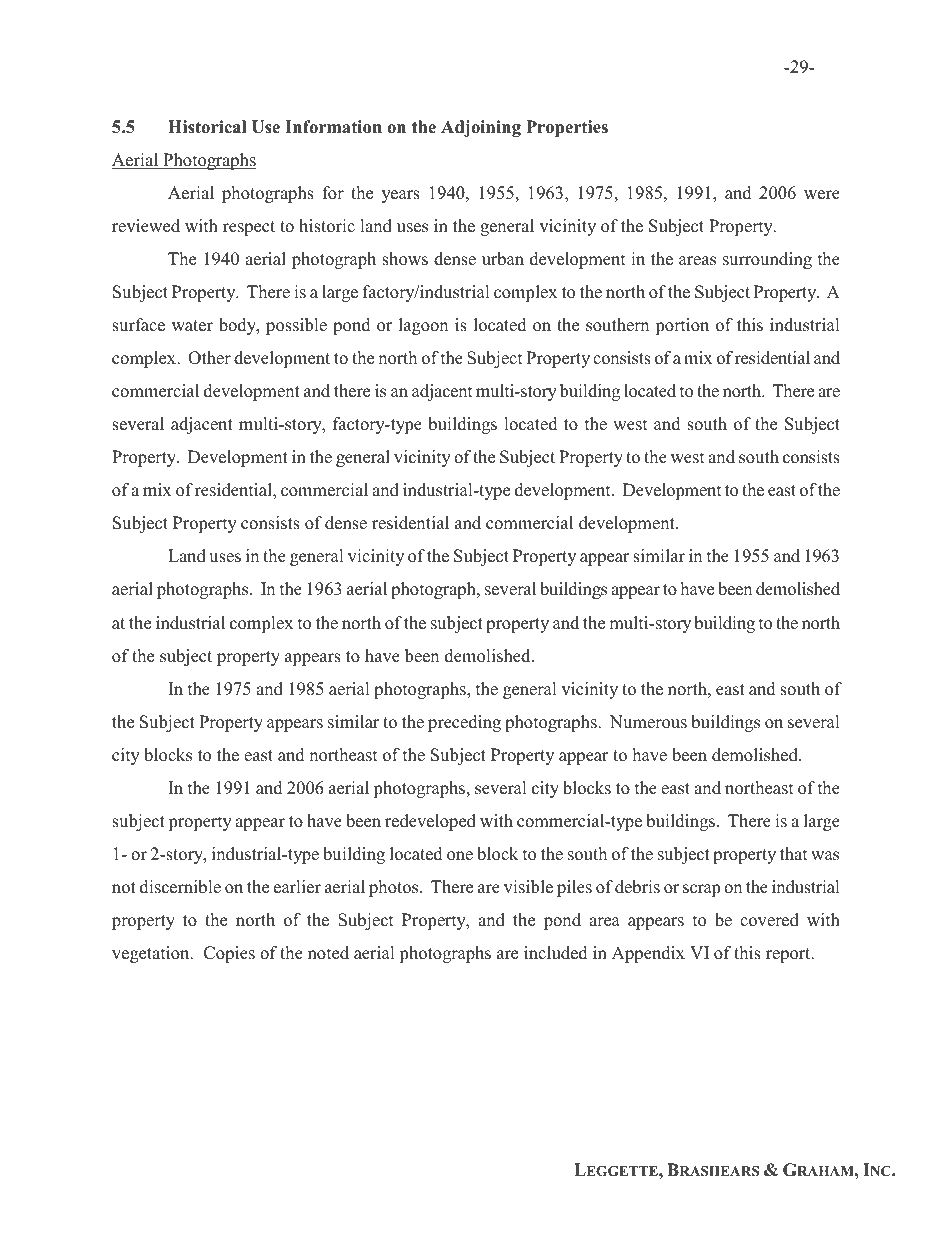 This screenshot has height=1233, width=952. I want to click on covered, so click(769, 920).
